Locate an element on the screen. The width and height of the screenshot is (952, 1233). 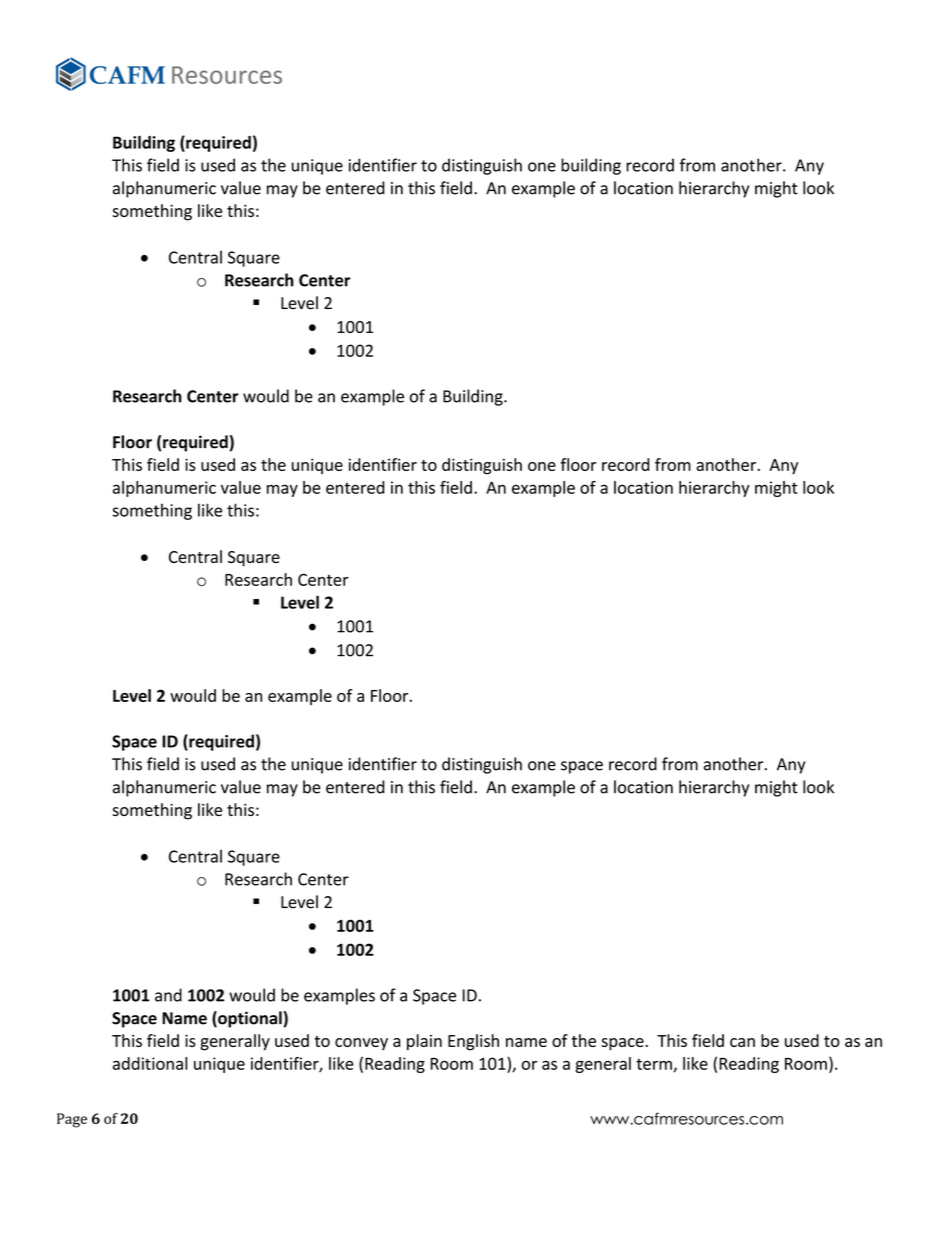
optional is located at coordinates (249, 1019).
